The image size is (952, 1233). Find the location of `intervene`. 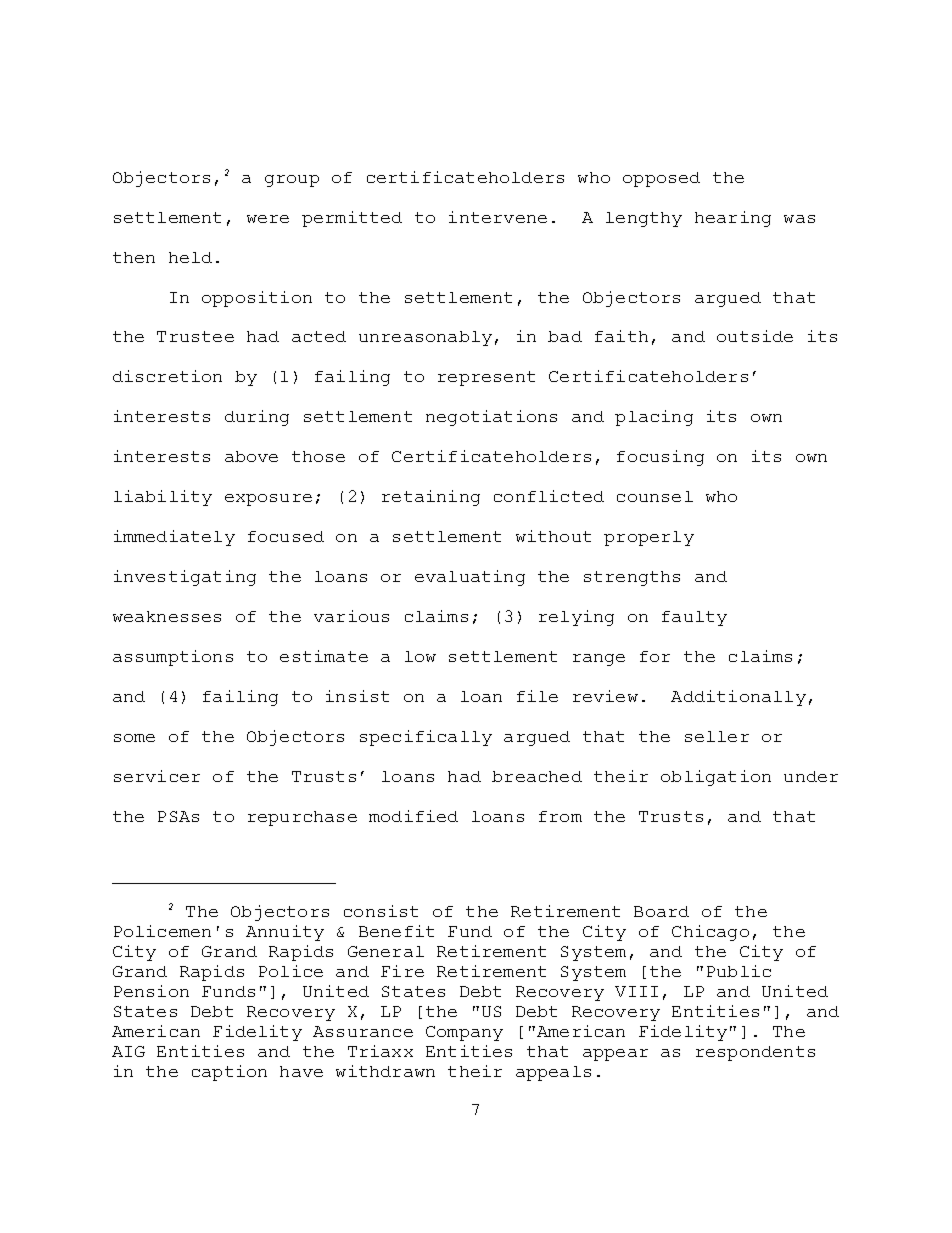

intervene is located at coordinates (498, 217).
